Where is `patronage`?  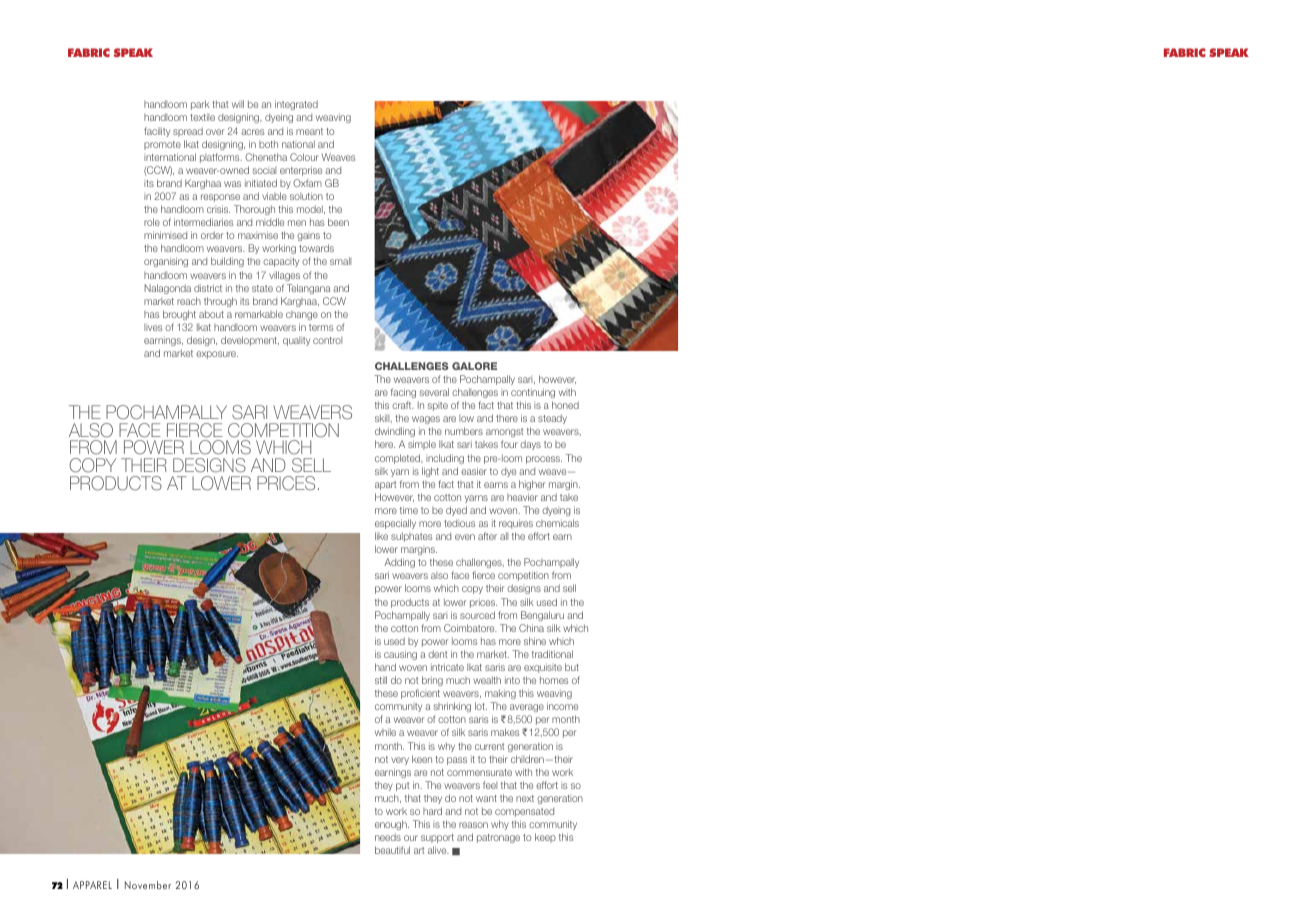
patronage is located at coordinates (498, 838).
